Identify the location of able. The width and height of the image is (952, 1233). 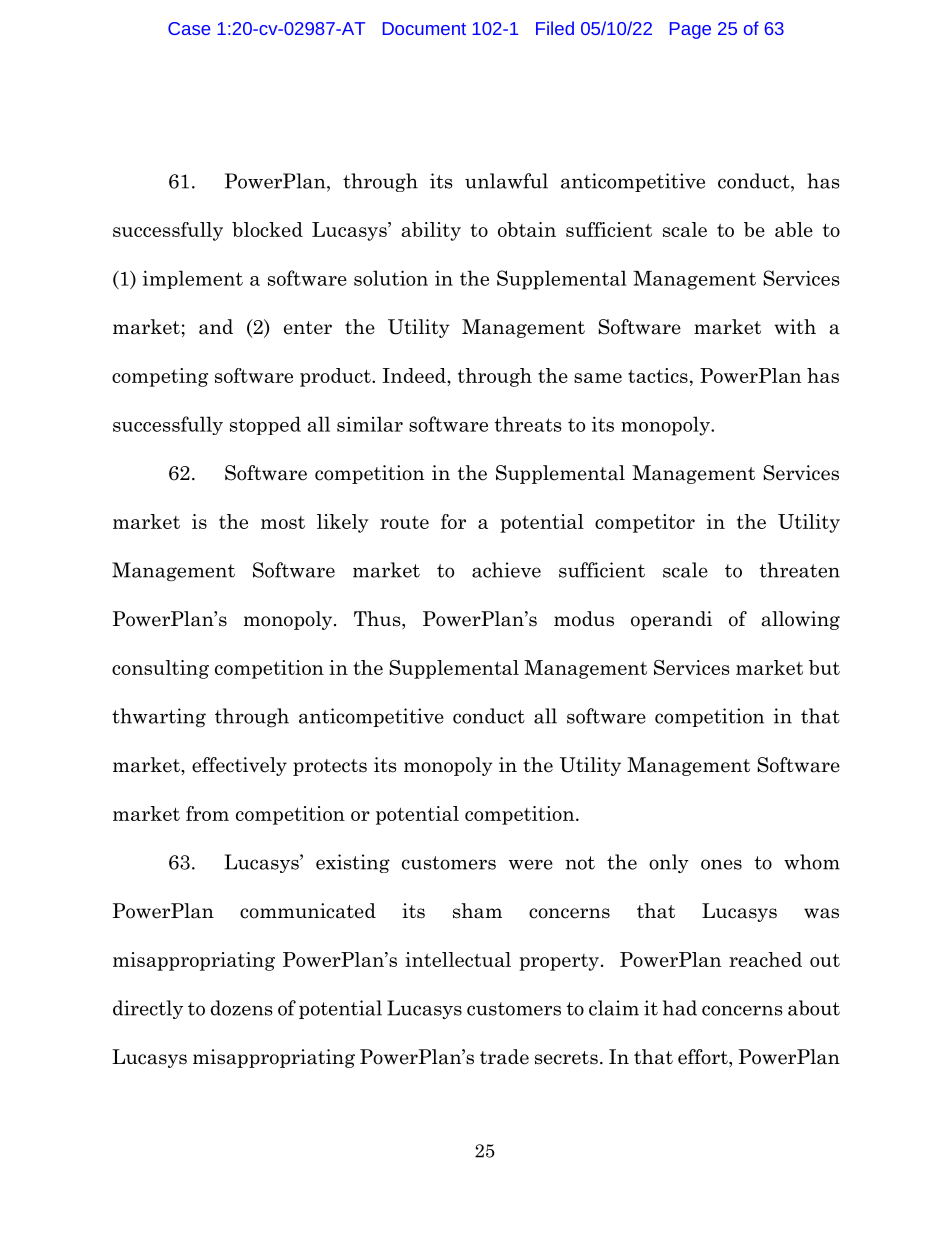
(794, 229).
